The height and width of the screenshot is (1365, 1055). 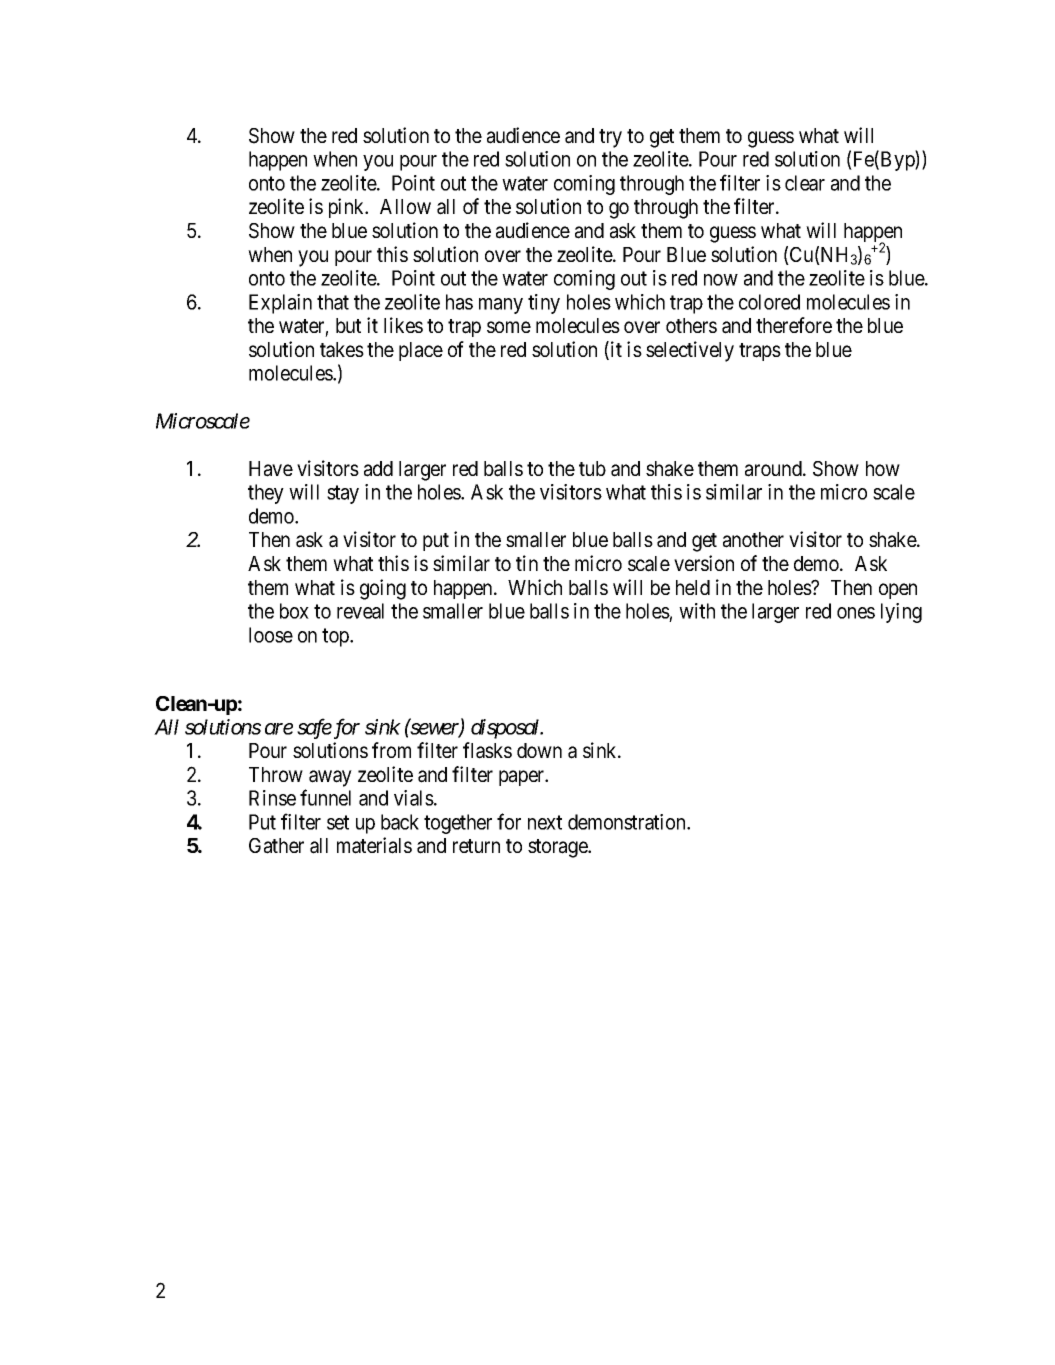 I want to click on storage, so click(x=558, y=848).
